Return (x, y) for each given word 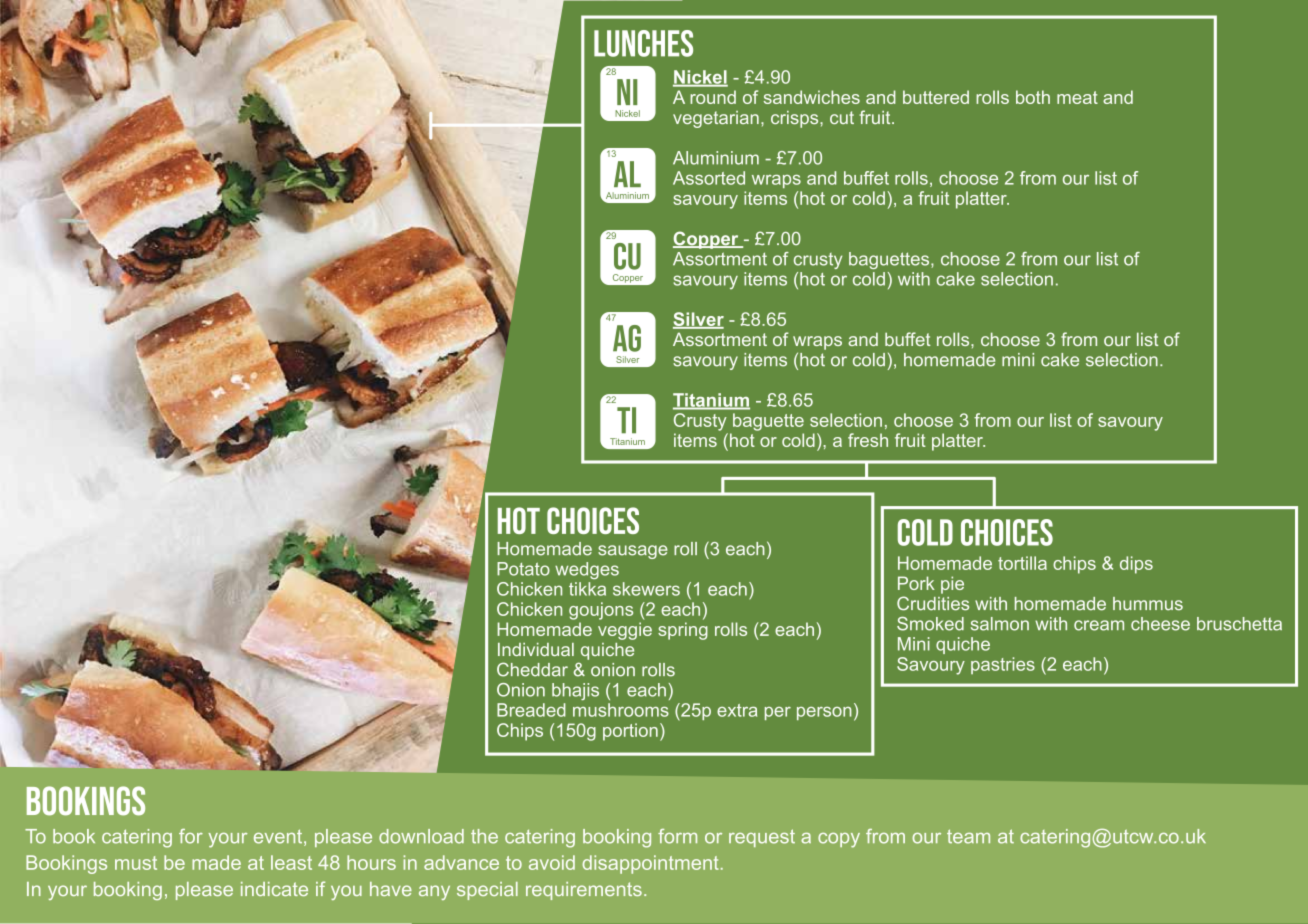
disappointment (650, 864)
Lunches (643, 43)
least (291, 862)
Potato (523, 569)
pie (952, 585)
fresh (868, 440)
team (968, 836)
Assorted (709, 178)
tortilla (1022, 563)
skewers (646, 589)
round (713, 97)
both (1033, 97)
